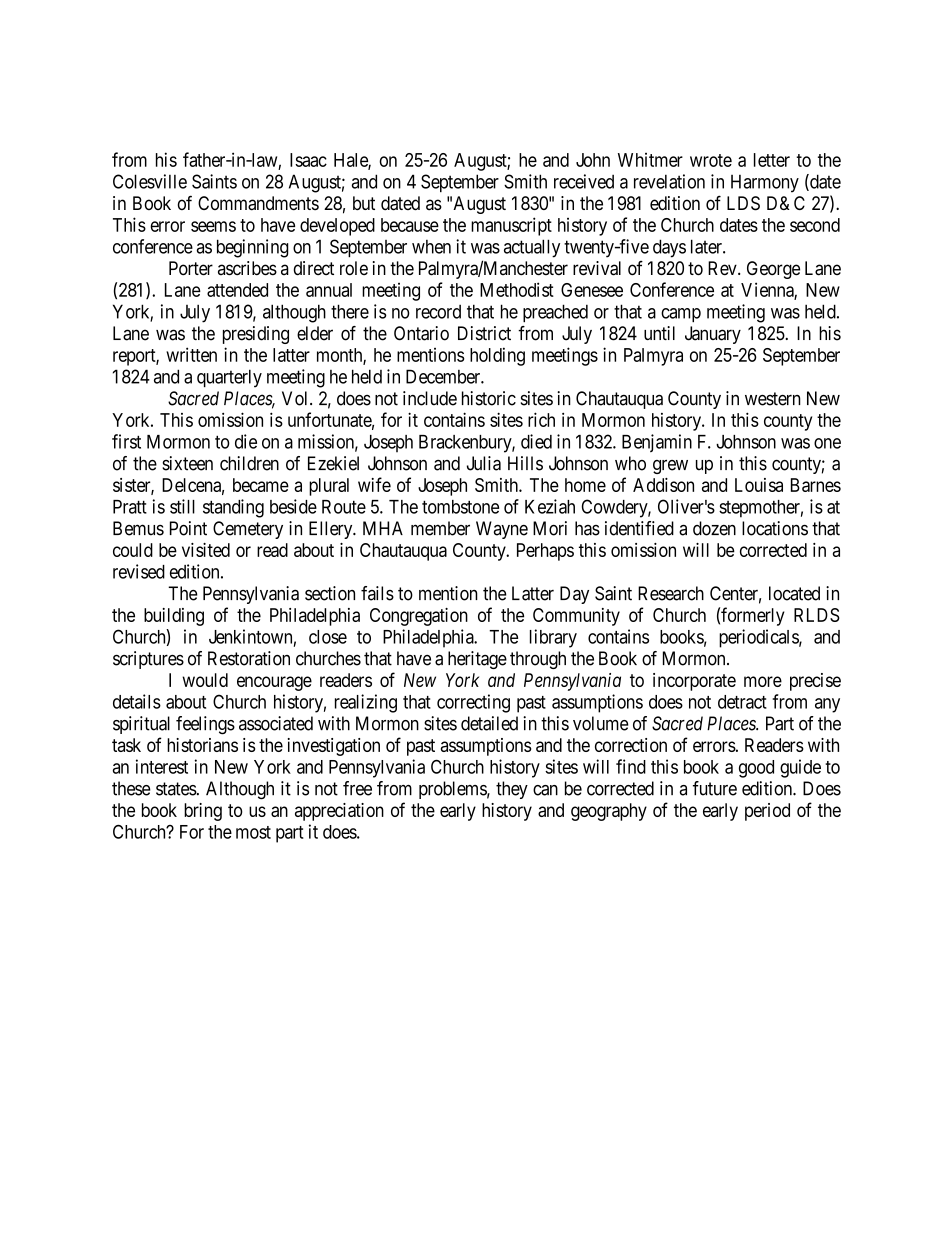 The height and width of the page is (1233, 952). Describe the element at coordinates (229, 378) in the page. I see `quarterly` at that location.
